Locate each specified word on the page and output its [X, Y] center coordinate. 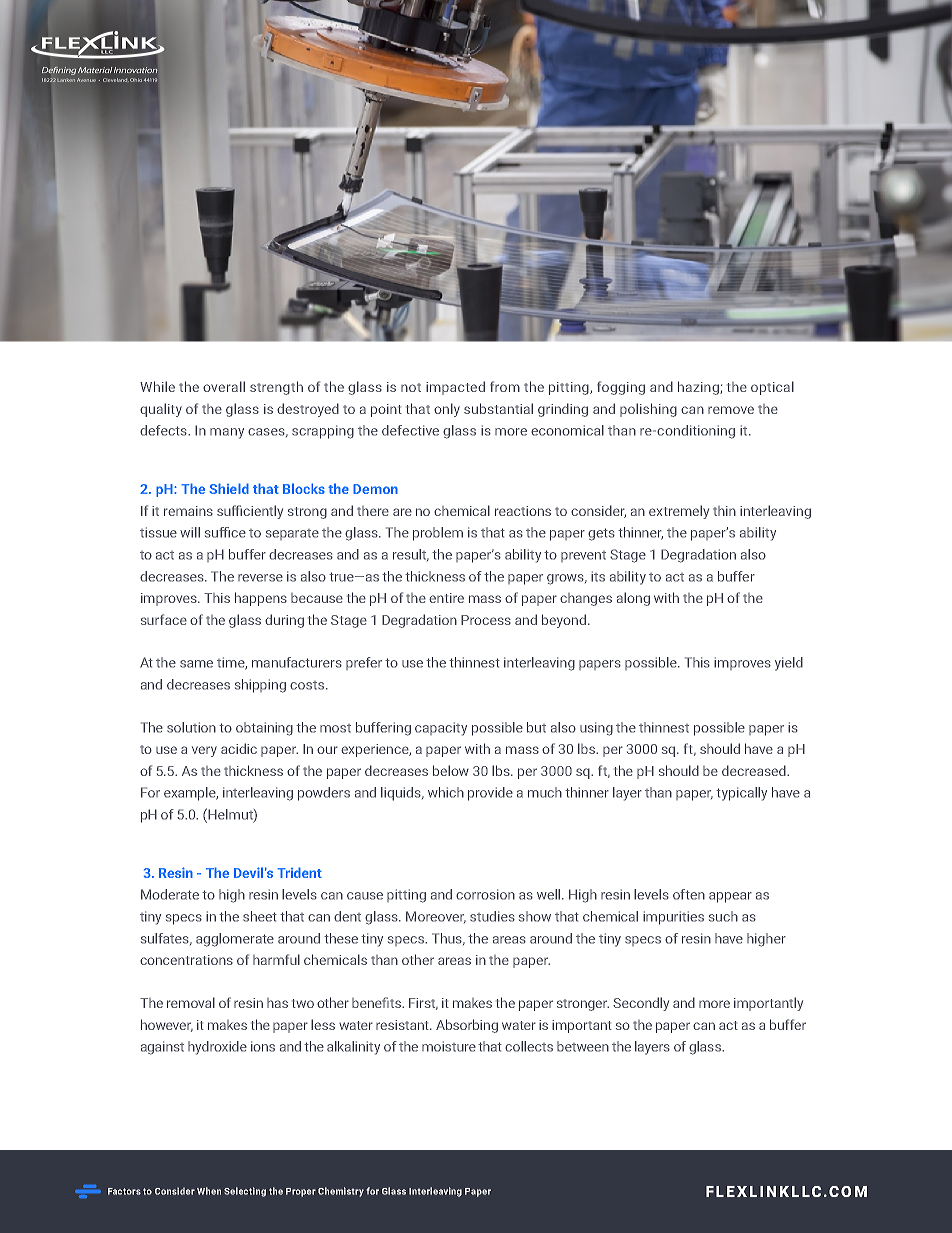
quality [161, 410]
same [196, 664]
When [209, 1191]
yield [789, 664]
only [447, 410]
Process [486, 620]
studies [492, 916]
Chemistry [341, 1192]
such [723, 916]
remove [731, 410]
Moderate [170, 894]
